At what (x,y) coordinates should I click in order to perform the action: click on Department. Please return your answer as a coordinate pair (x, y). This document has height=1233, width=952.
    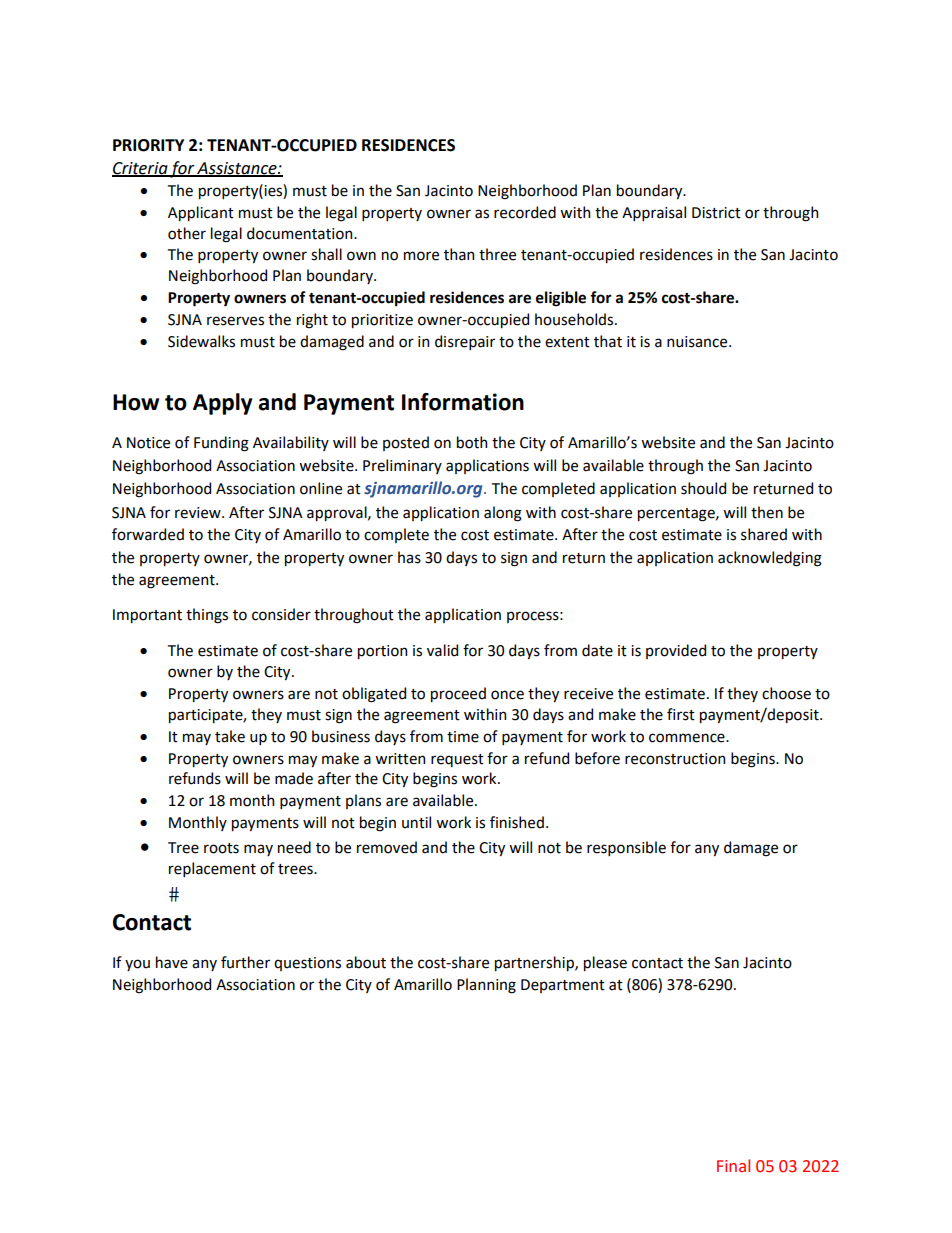
    Looking at the image, I should click on (563, 986).
